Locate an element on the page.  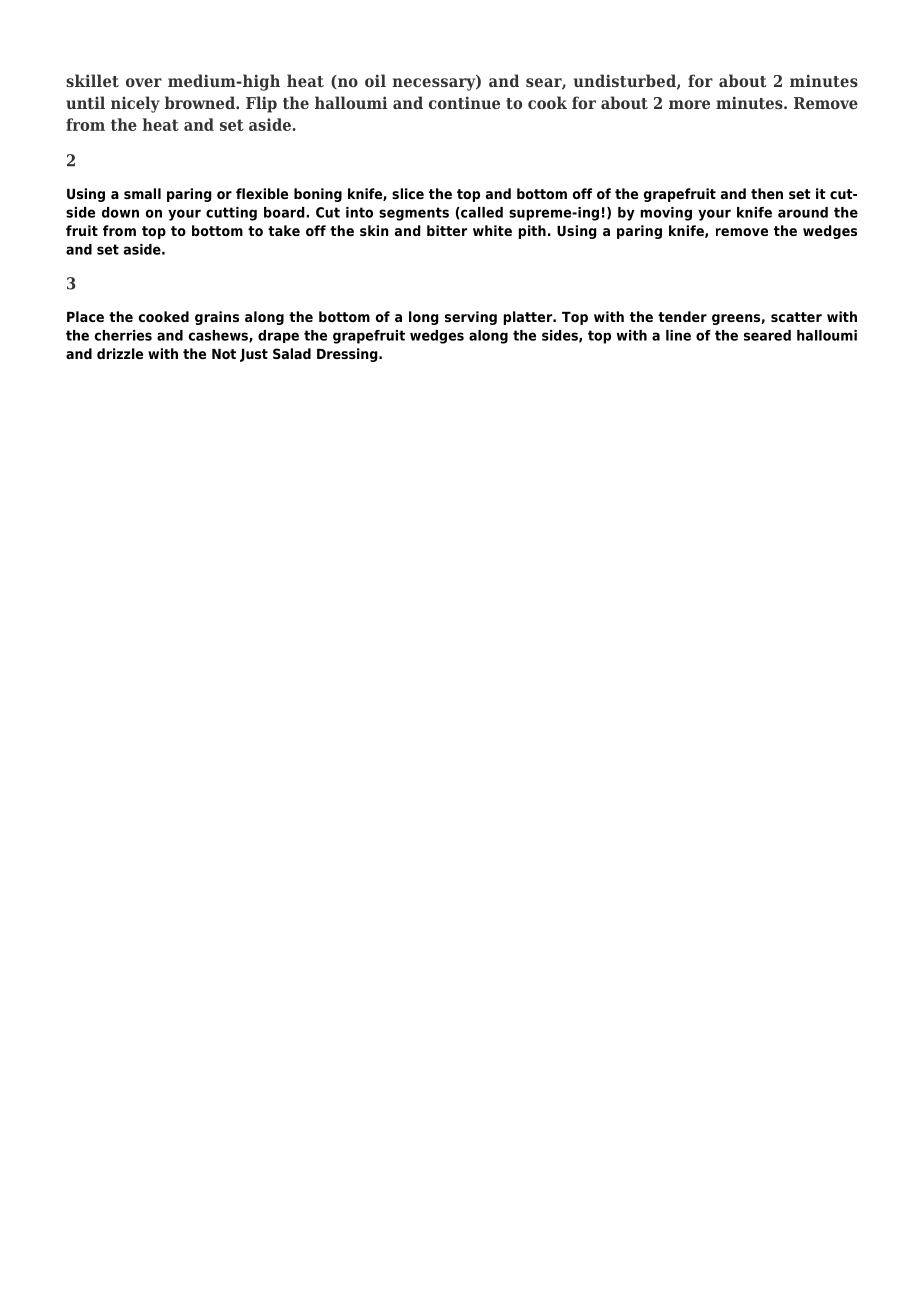
continue is located at coordinates (464, 102).
